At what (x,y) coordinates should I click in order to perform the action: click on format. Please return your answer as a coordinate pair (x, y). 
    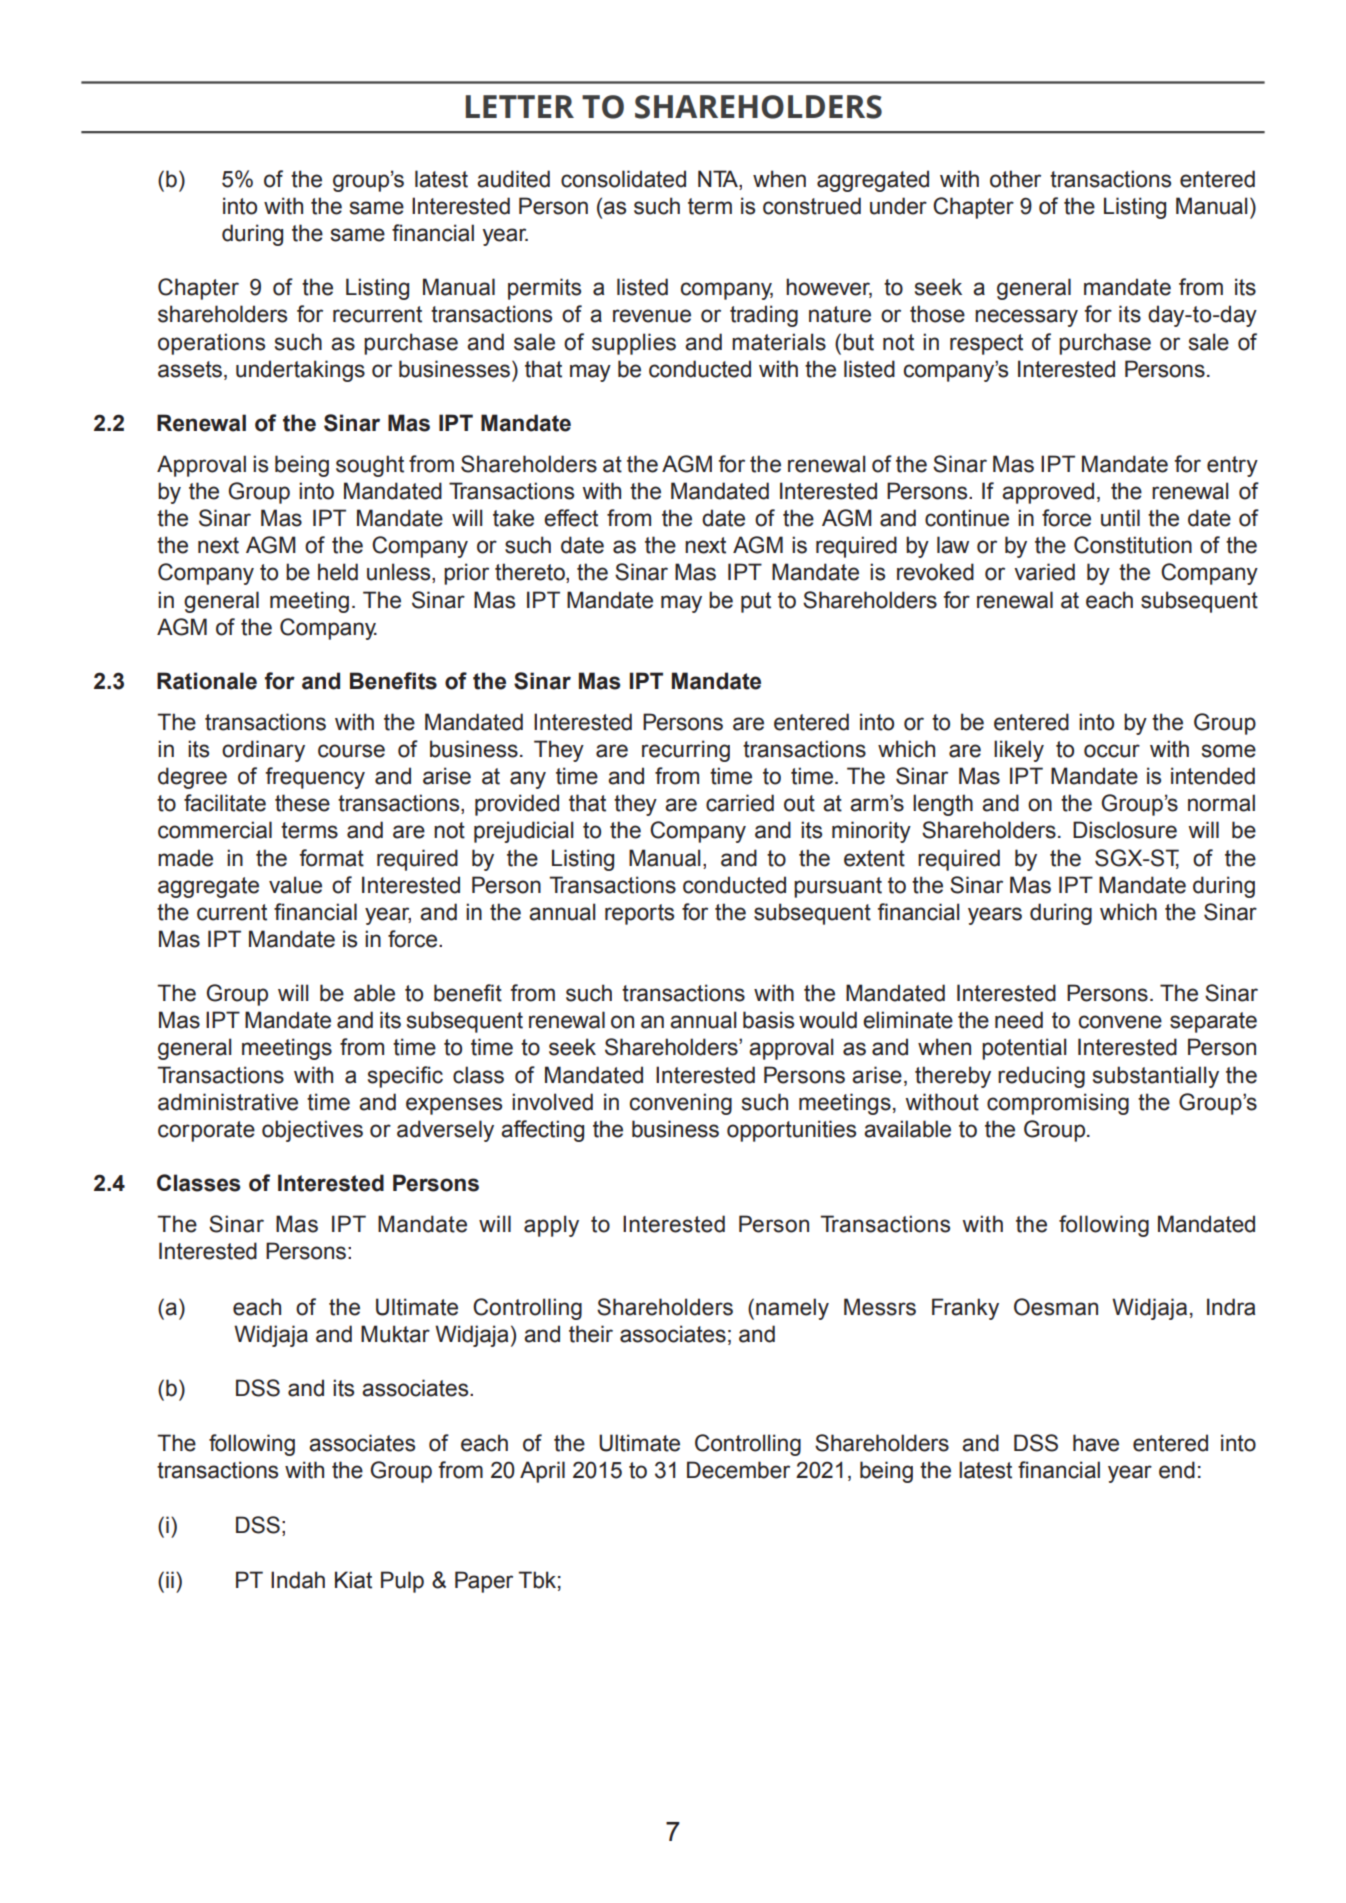
    Looking at the image, I should click on (331, 858).
